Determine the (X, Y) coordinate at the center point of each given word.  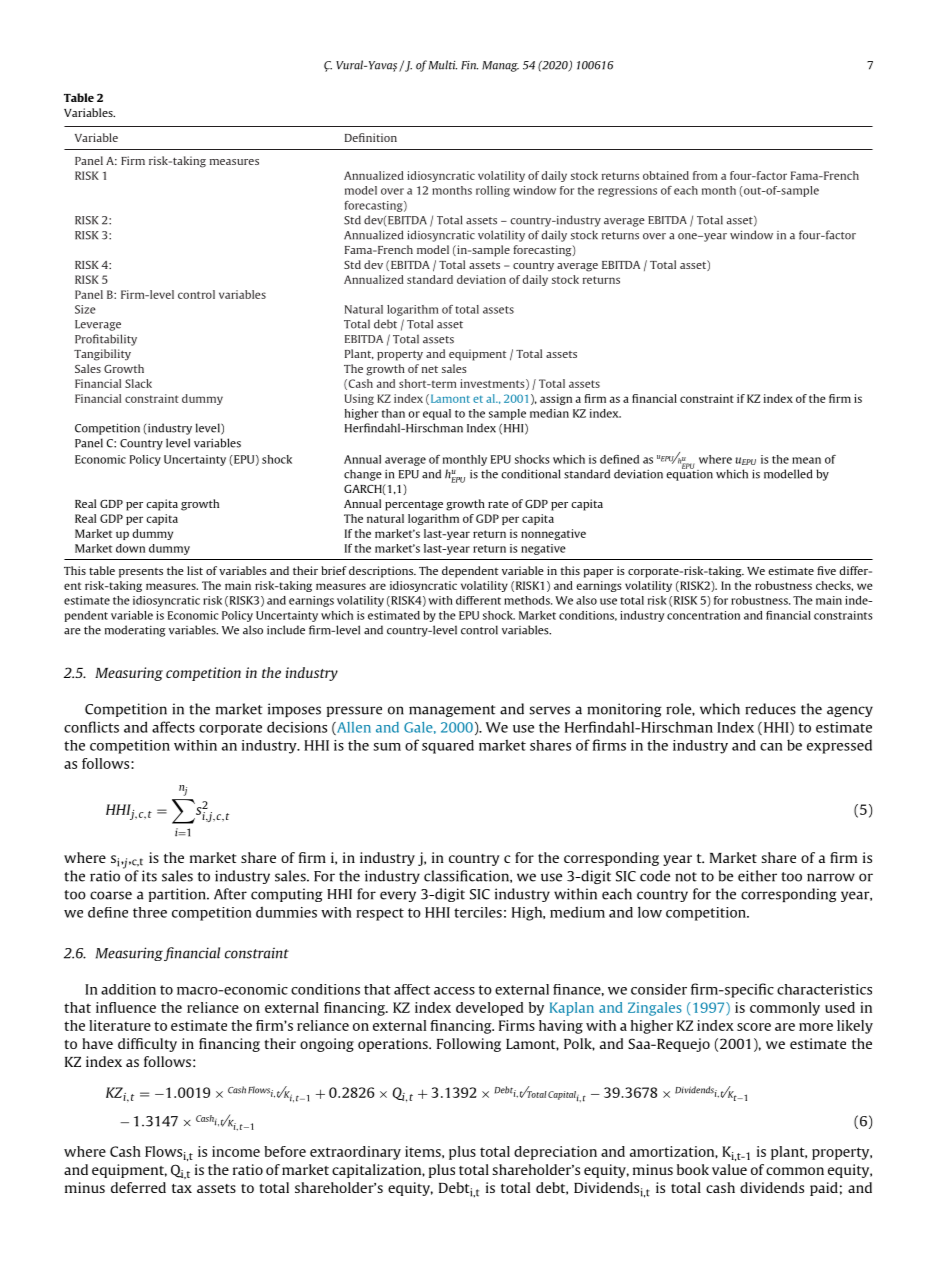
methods (528, 600)
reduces (770, 709)
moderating (135, 631)
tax (182, 1188)
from (705, 175)
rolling (493, 191)
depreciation (555, 1153)
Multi (443, 65)
